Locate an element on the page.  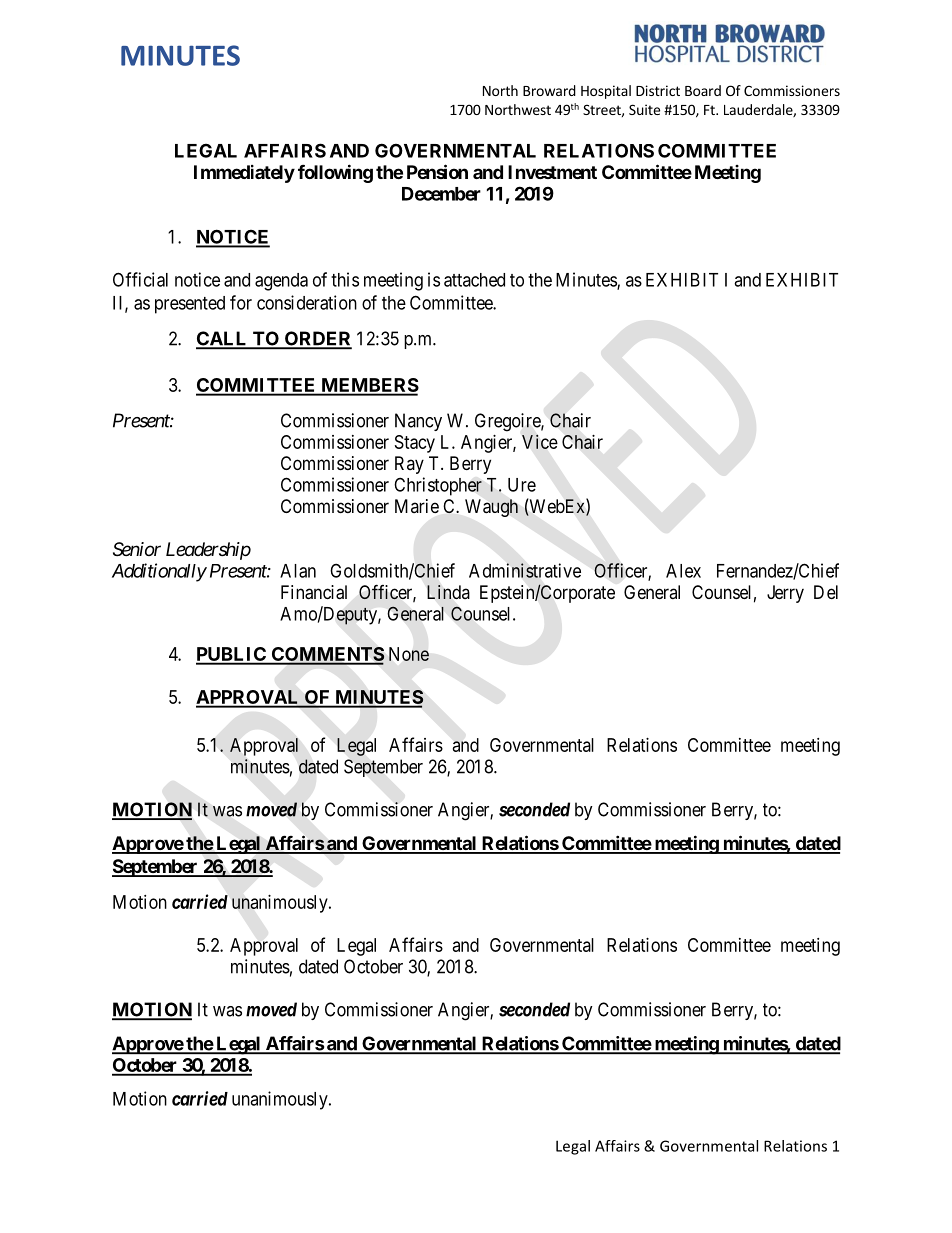
Jerry is located at coordinates (785, 594).
